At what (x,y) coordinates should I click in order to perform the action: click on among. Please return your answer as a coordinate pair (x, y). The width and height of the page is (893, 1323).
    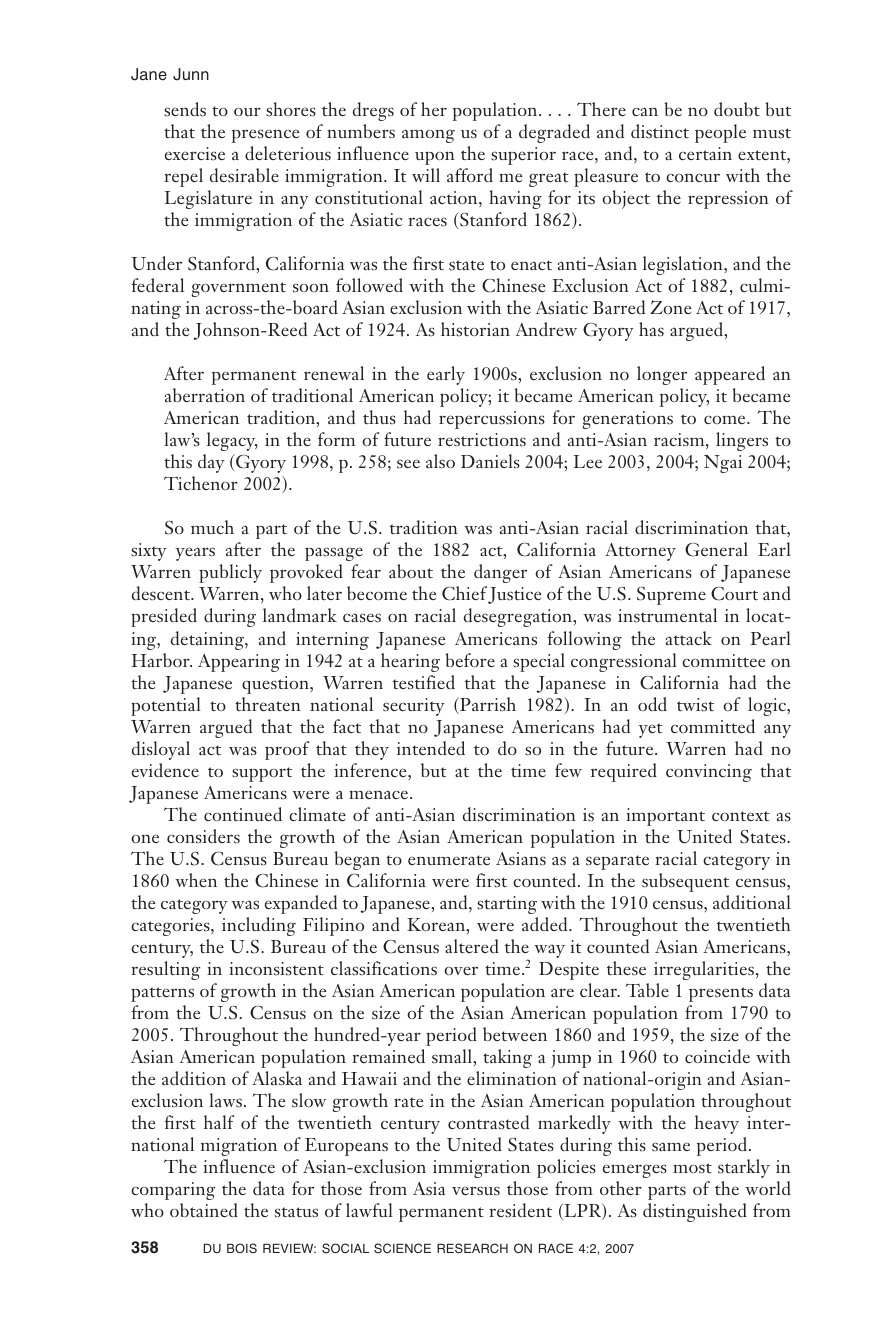
    Looking at the image, I should click on (428, 136).
